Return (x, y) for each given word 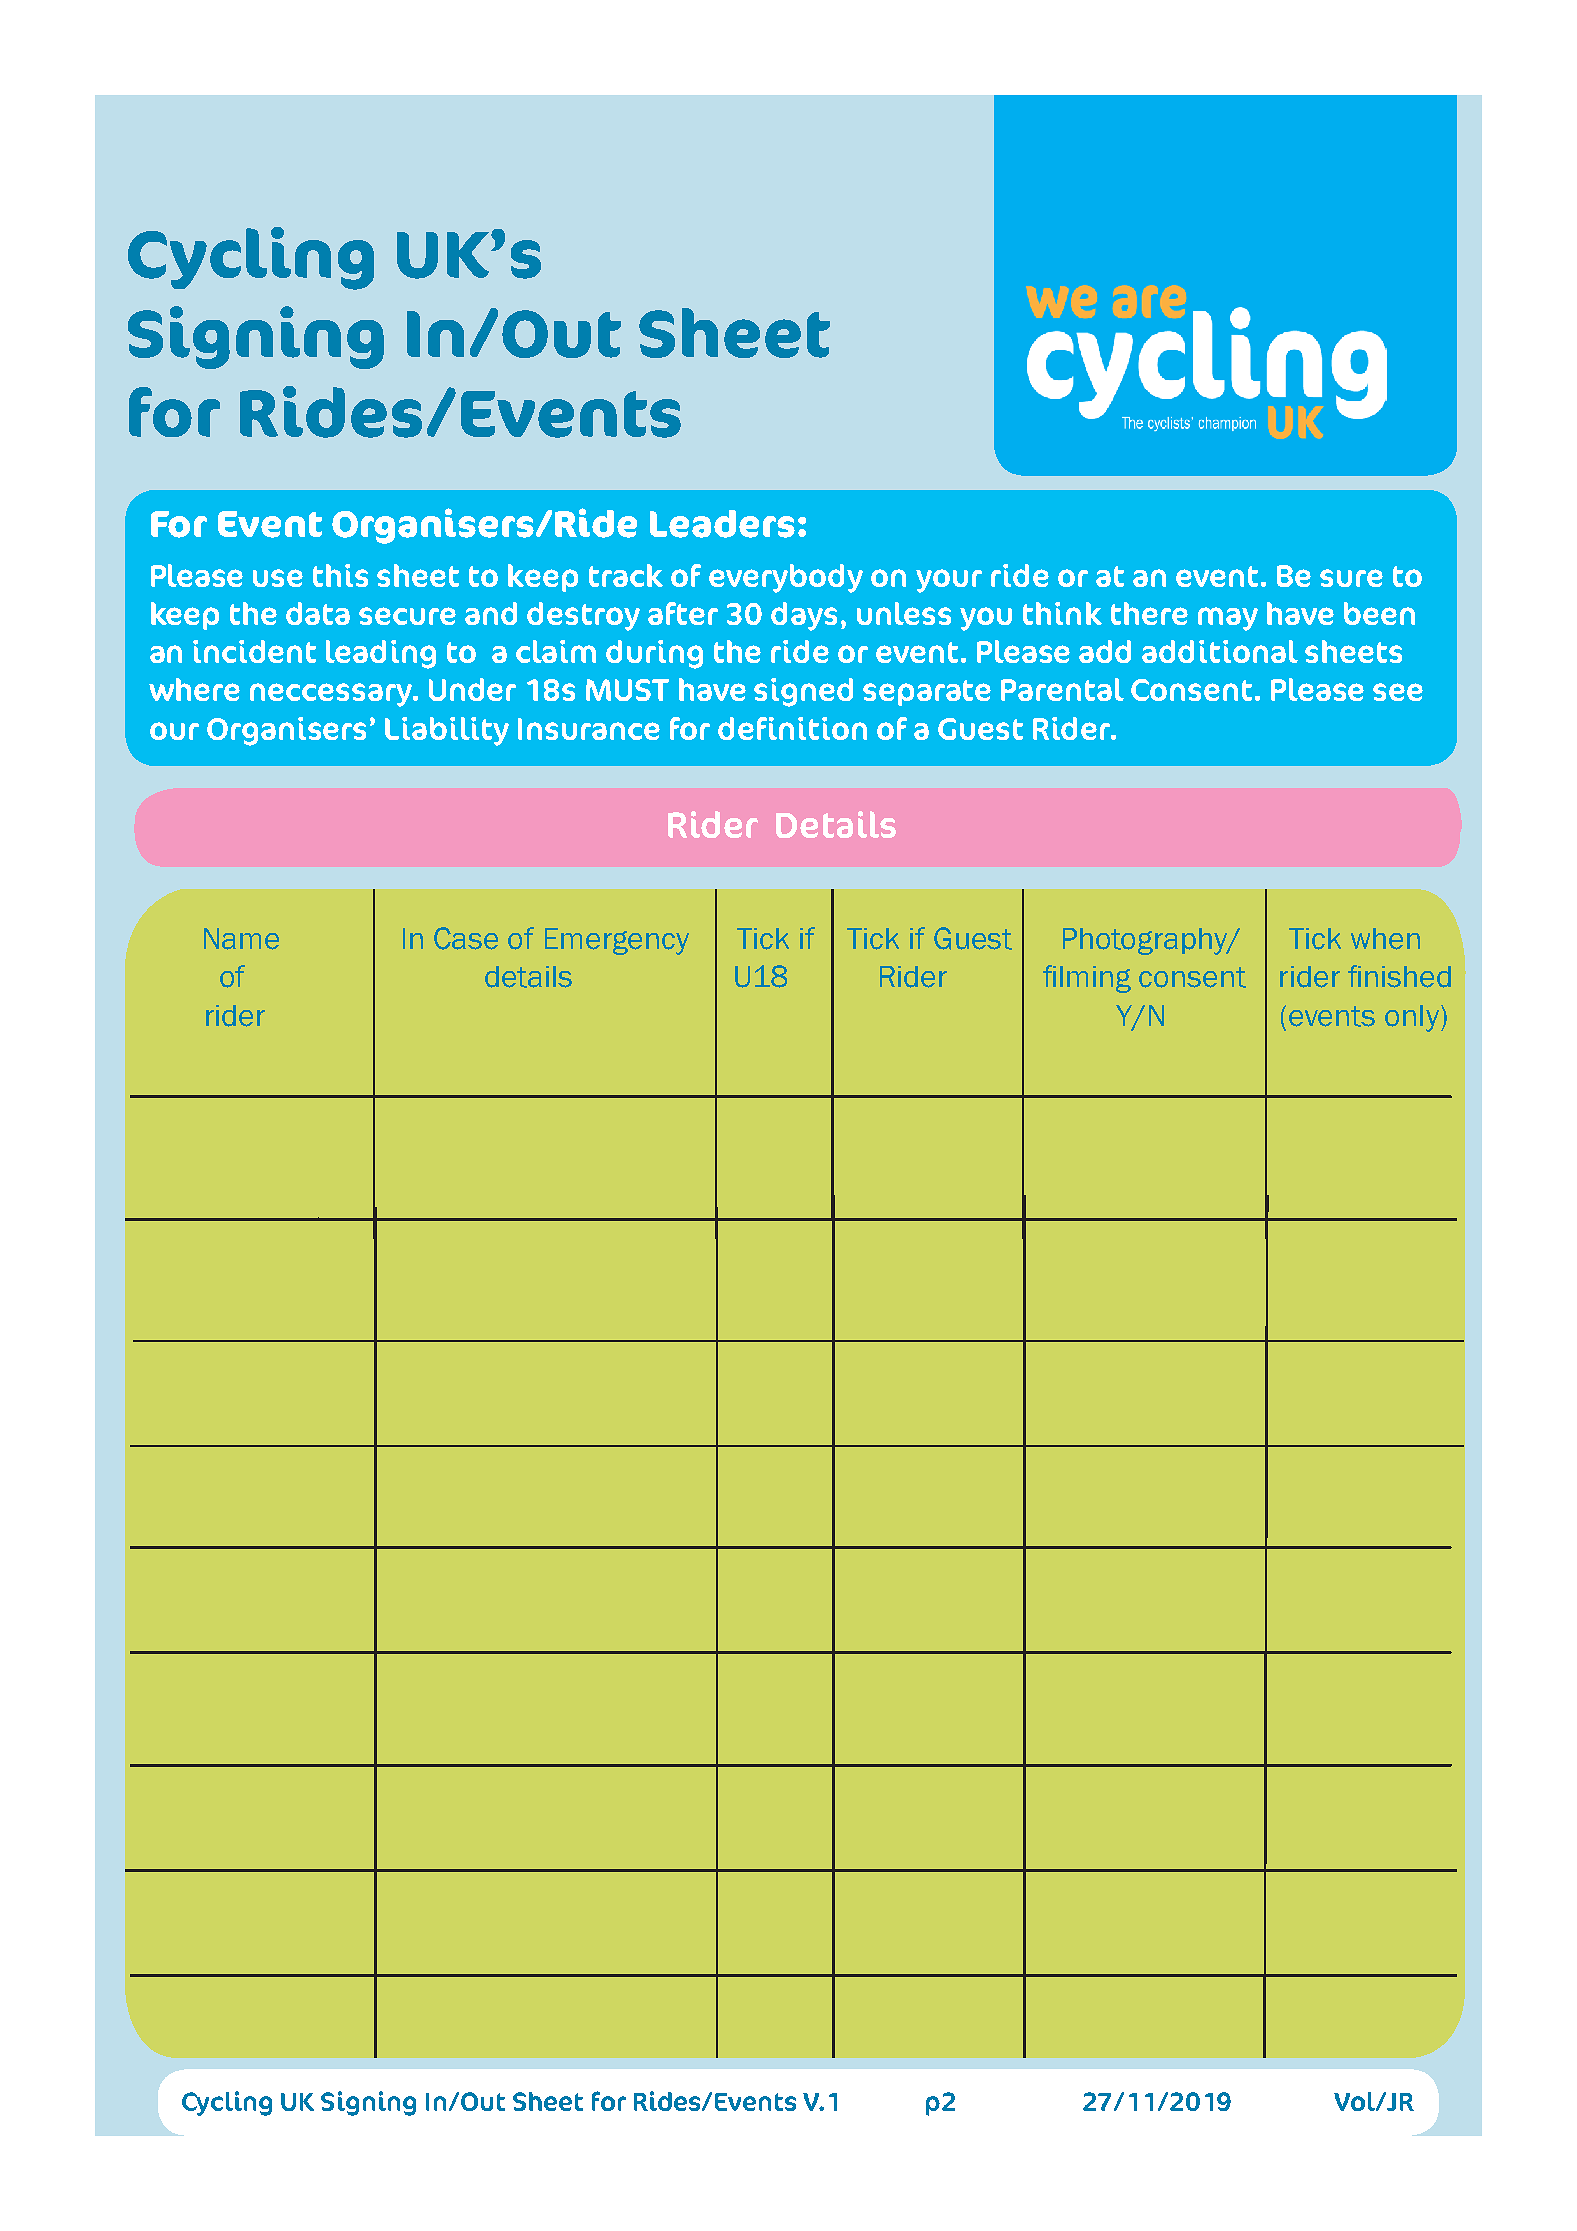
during (654, 654)
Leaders (722, 524)
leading (381, 654)
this (340, 575)
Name (241, 939)
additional (1220, 651)
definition (792, 728)
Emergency (617, 941)
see (1398, 692)
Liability (447, 731)
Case (466, 938)
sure (1351, 578)
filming (1087, 979)
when (1385, 939)
